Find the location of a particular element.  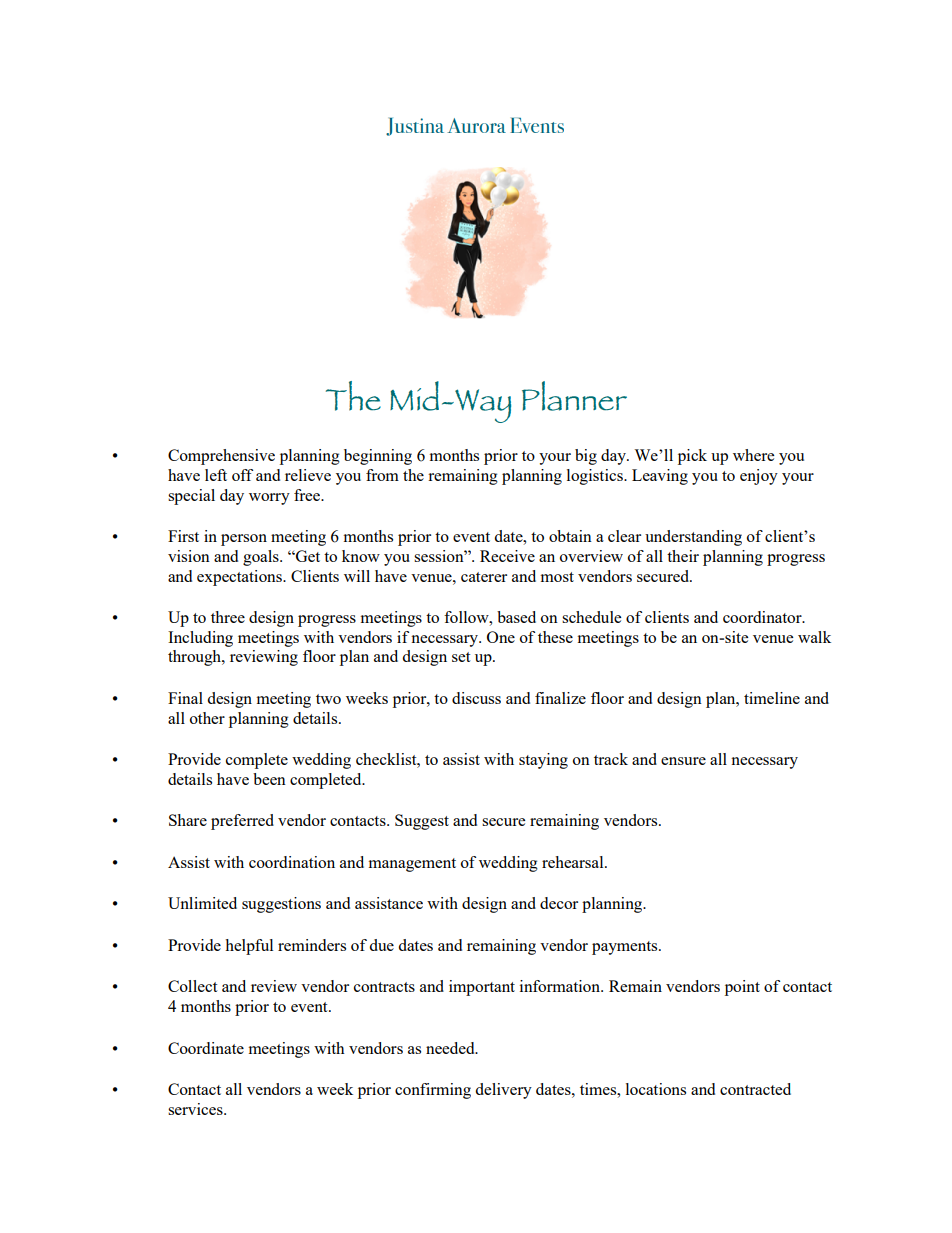

contracted is located at coordinates (755, 1089).
